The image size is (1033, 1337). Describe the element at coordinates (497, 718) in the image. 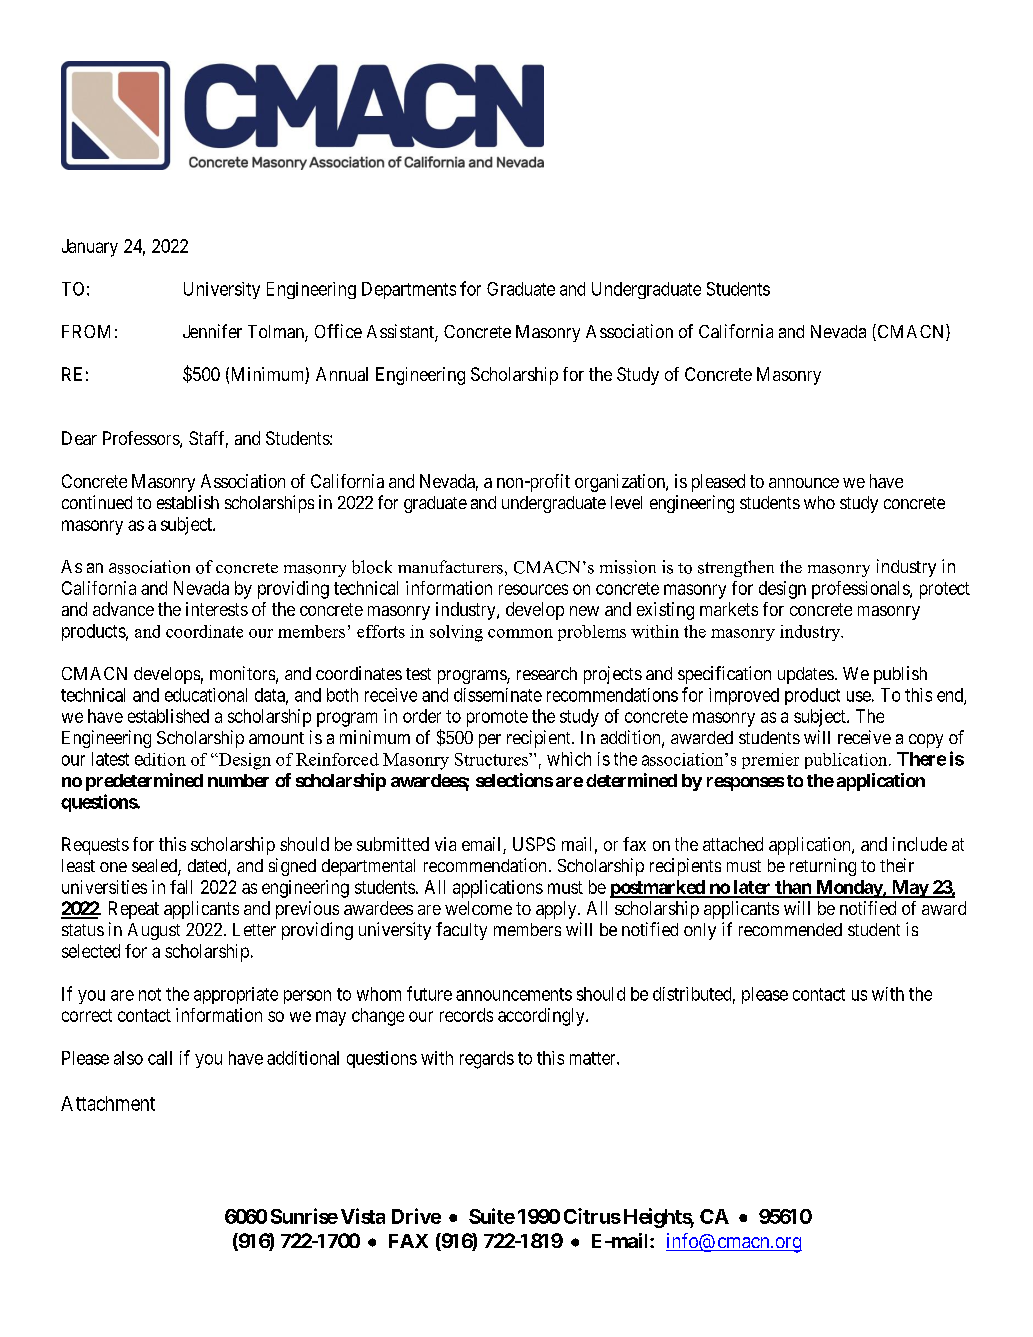

I see `promote` at that location.
